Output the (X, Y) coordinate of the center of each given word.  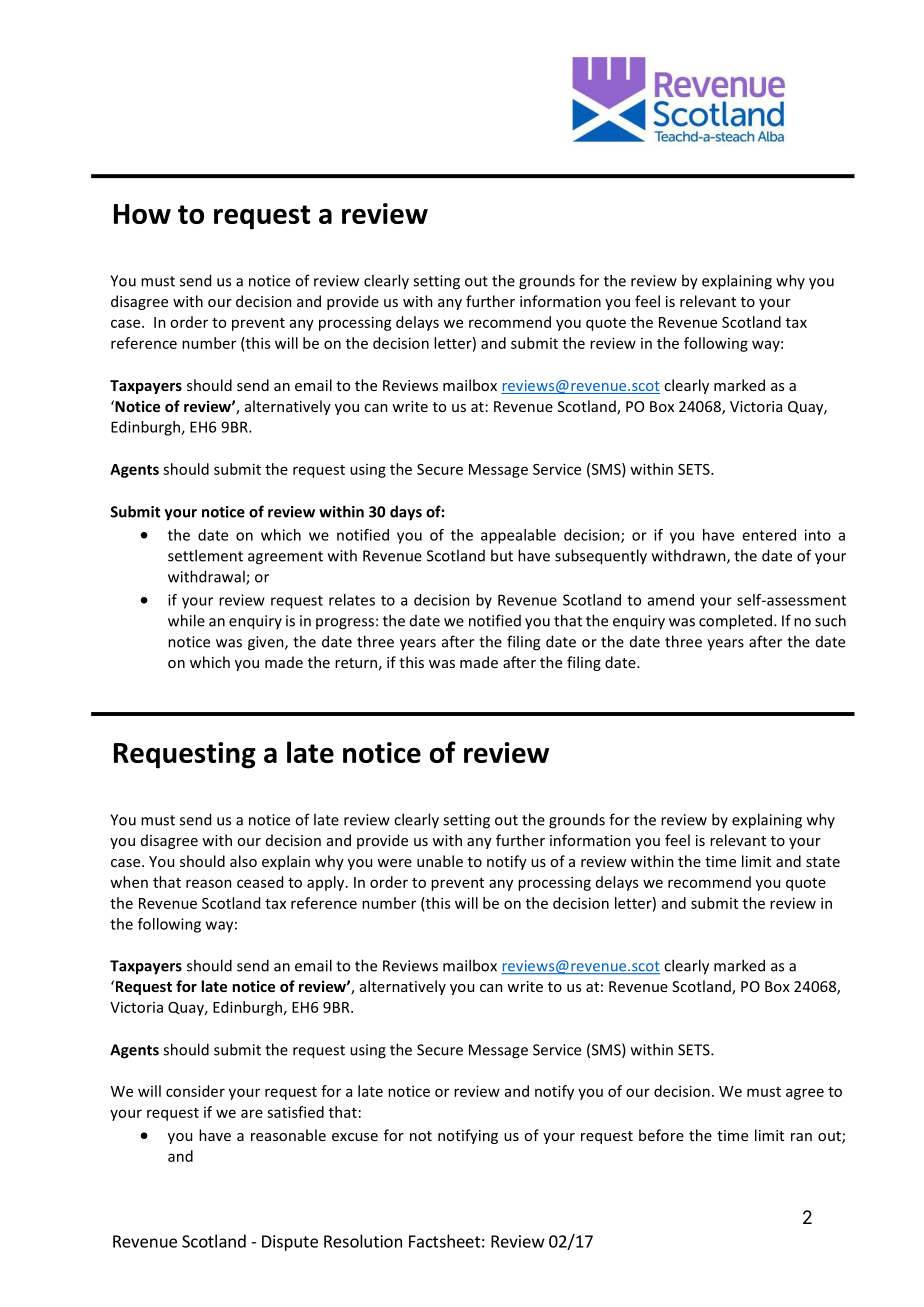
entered (769, 535)
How (142, 214)
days (406, 513)
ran (801, 1137)
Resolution (363, 1241)
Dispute (290, 1243)
